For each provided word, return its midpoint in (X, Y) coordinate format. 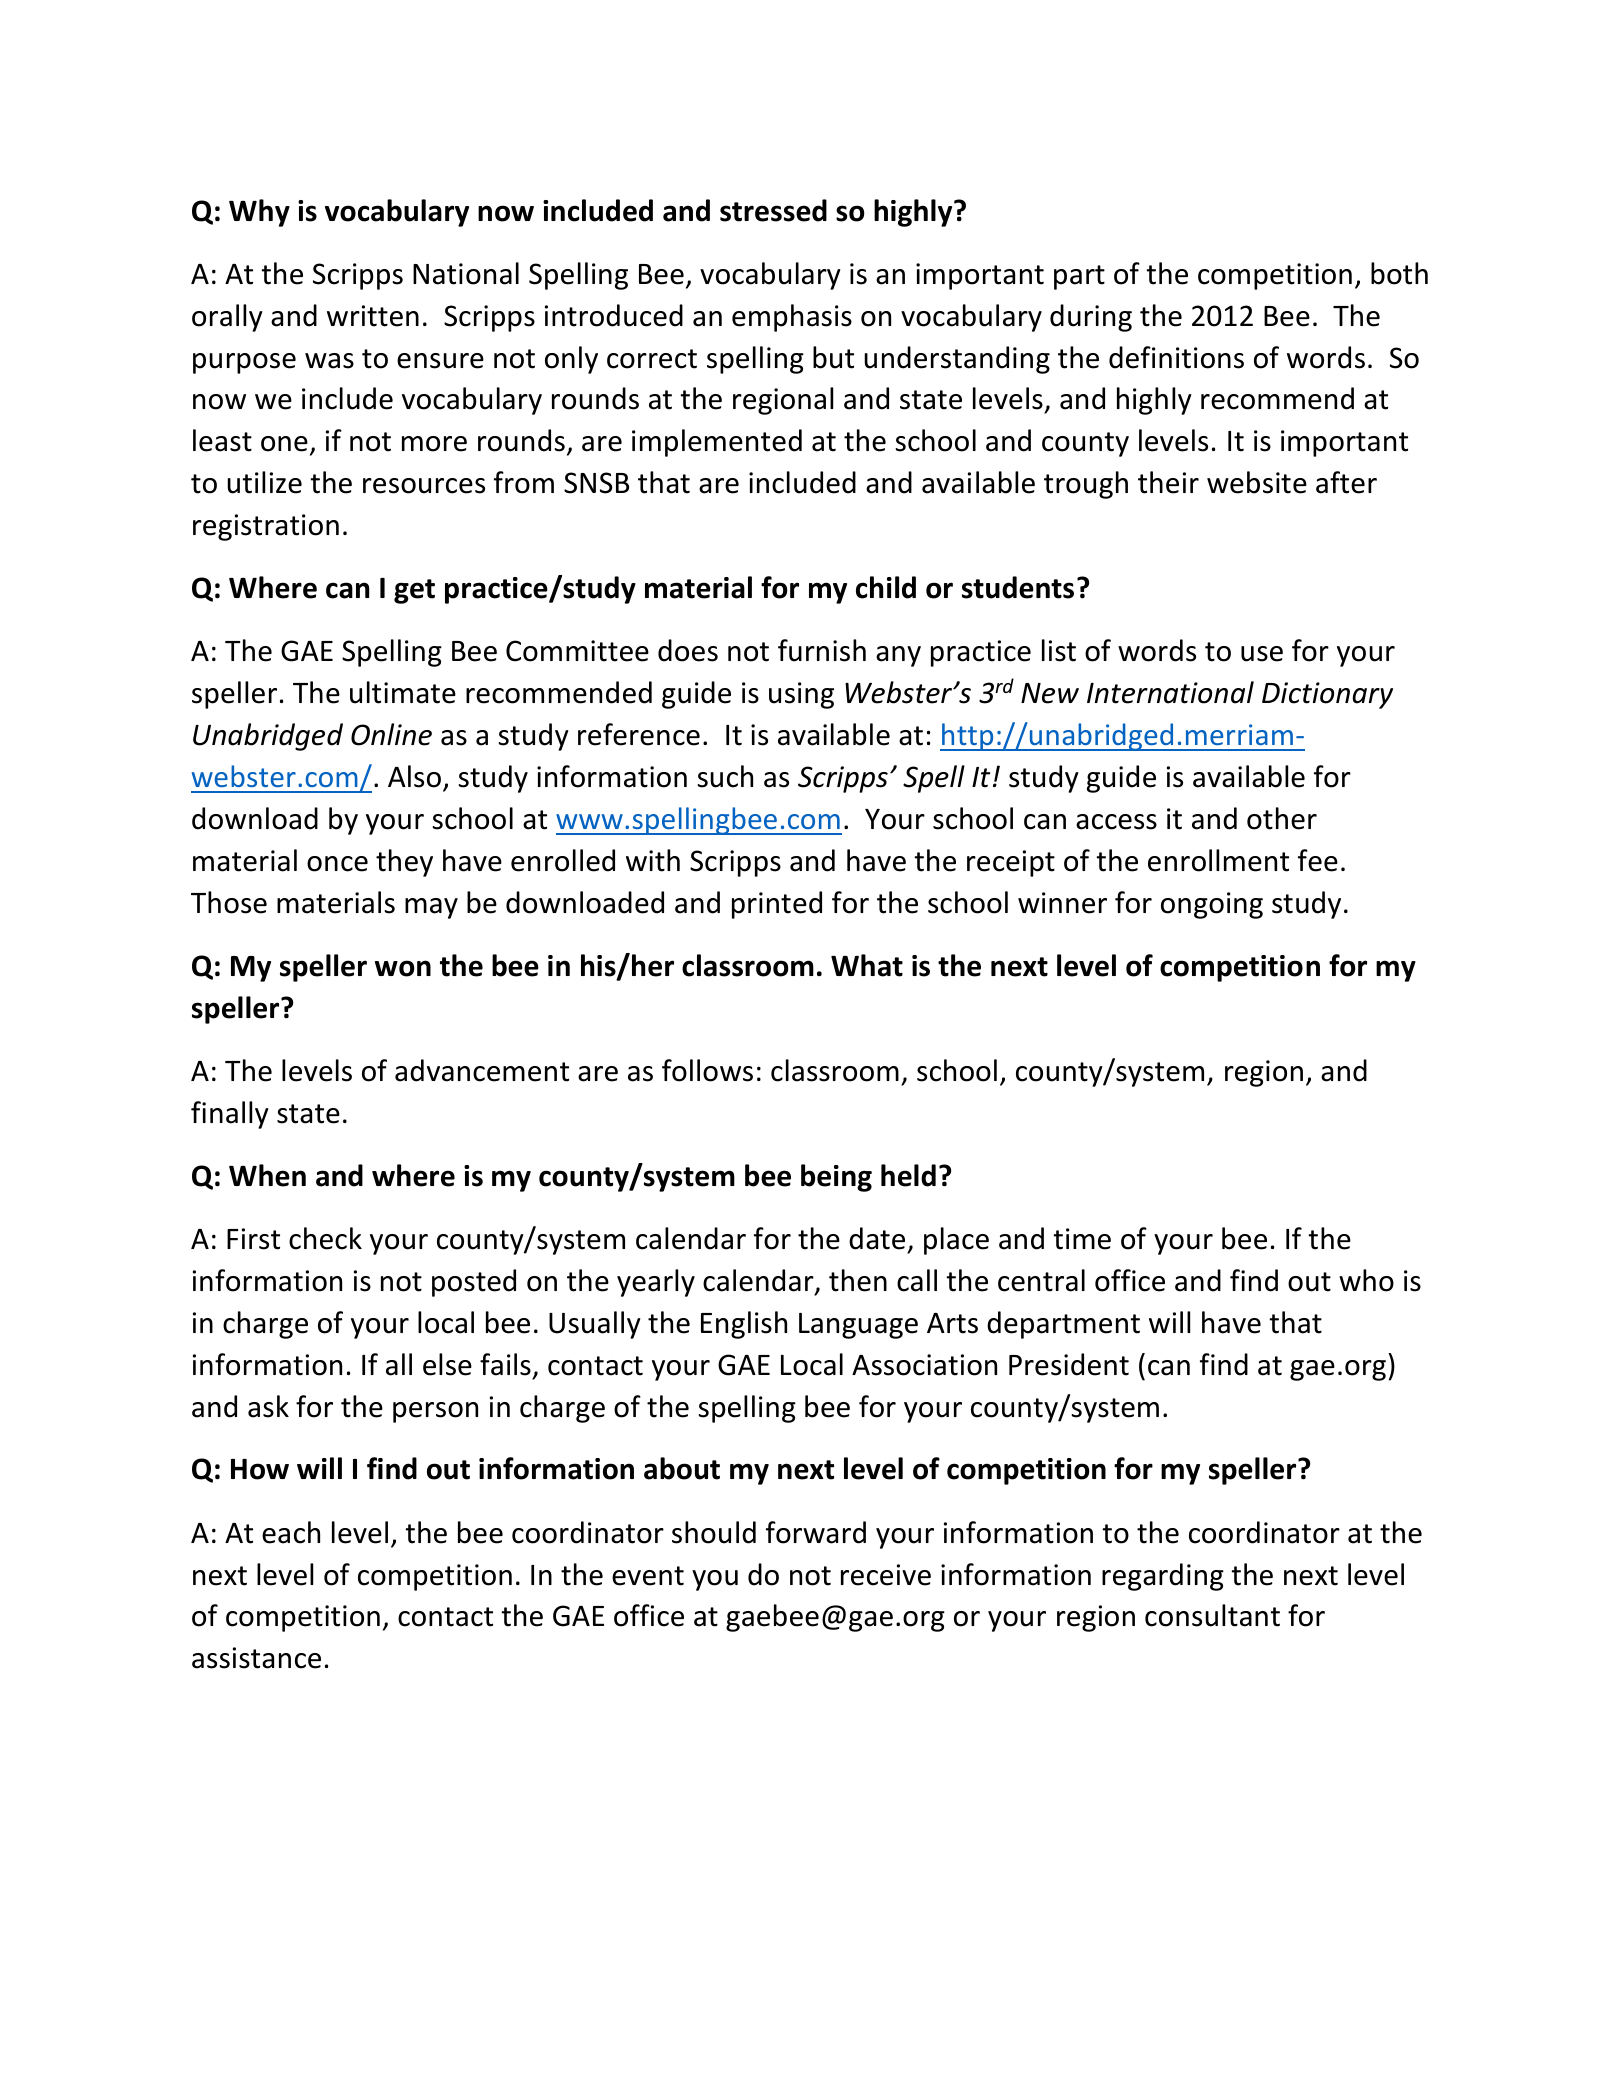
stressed (773, 210)
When (267, 1175)
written (373, 316)
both (1399, 273)
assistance (256, 1658)
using (801, 695)
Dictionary (1327, 695)
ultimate (403, 692)
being (836, 1178)
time (1082, 1239)
